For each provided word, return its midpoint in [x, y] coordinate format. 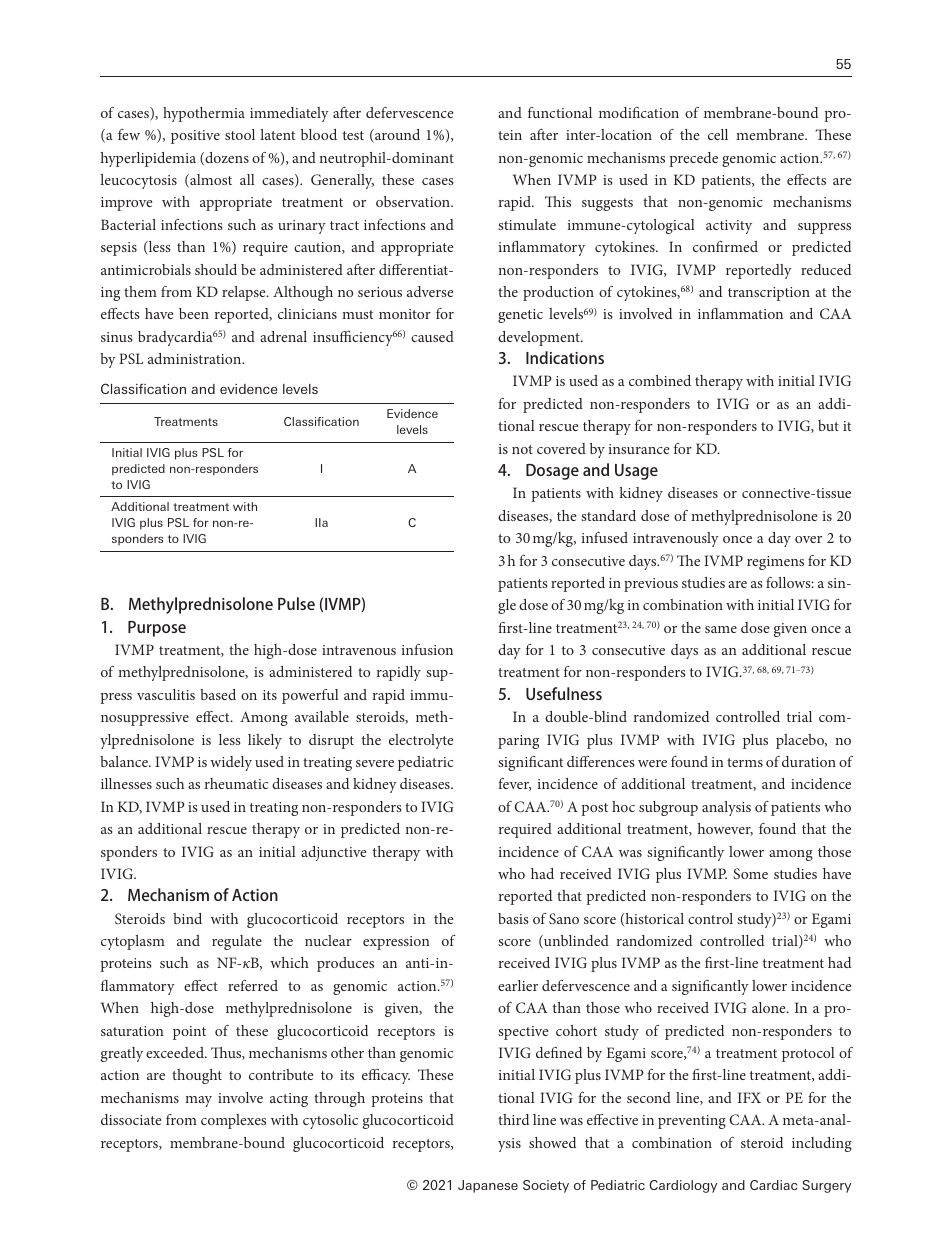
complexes [233, 1121]
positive [195, 137]
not [522, 449]
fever [514, 784]
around [396, 136]
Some [750, 873]
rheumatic [236, 783]
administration [196, 358]
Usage [636, 472]
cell [718, 134]
